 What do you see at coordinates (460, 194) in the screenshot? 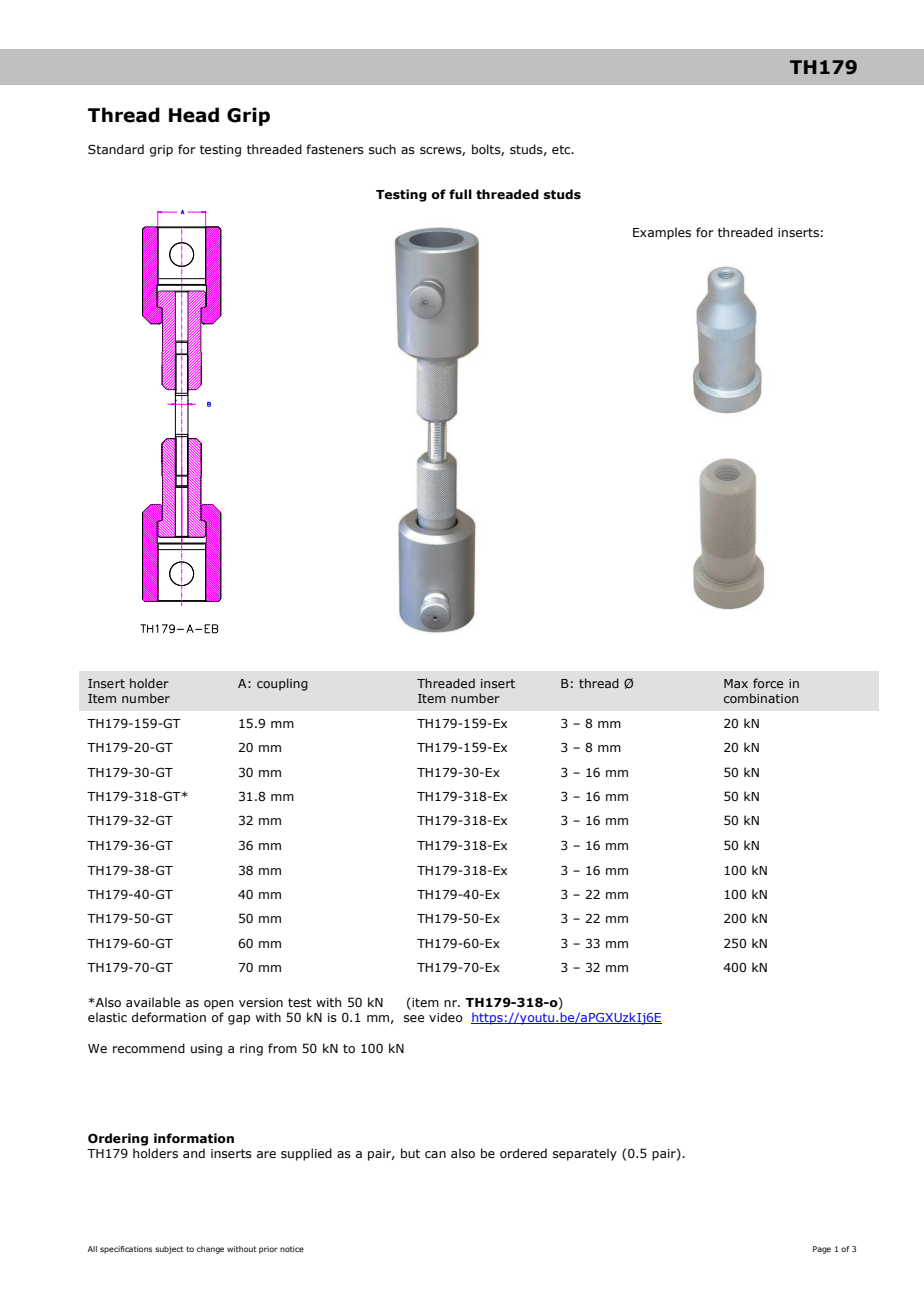
I see `full` at bounding box center [460, 194].
